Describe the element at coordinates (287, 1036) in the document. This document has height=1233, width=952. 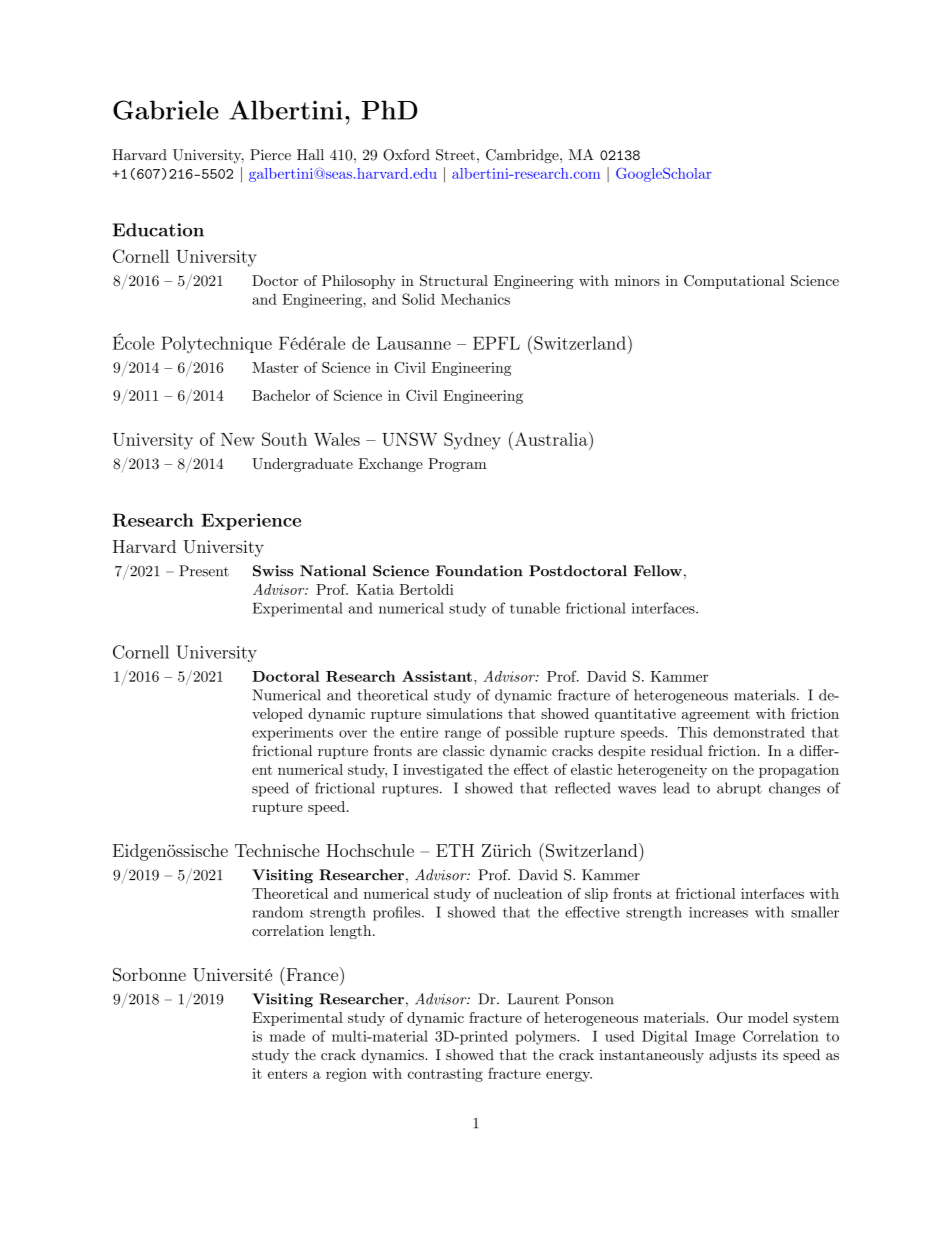
I see `made` at that location.
